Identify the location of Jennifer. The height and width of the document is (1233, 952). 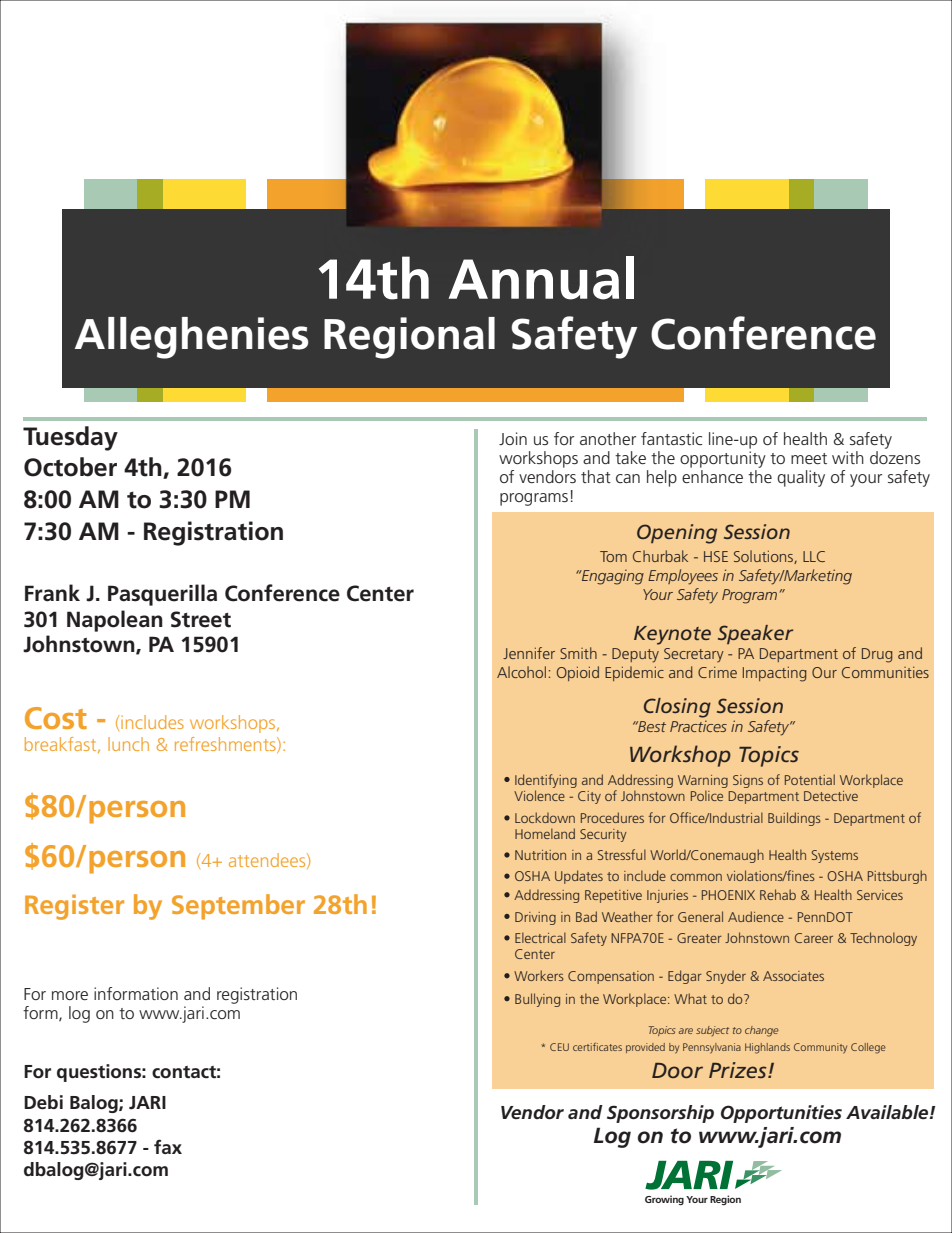
(529, 653).
